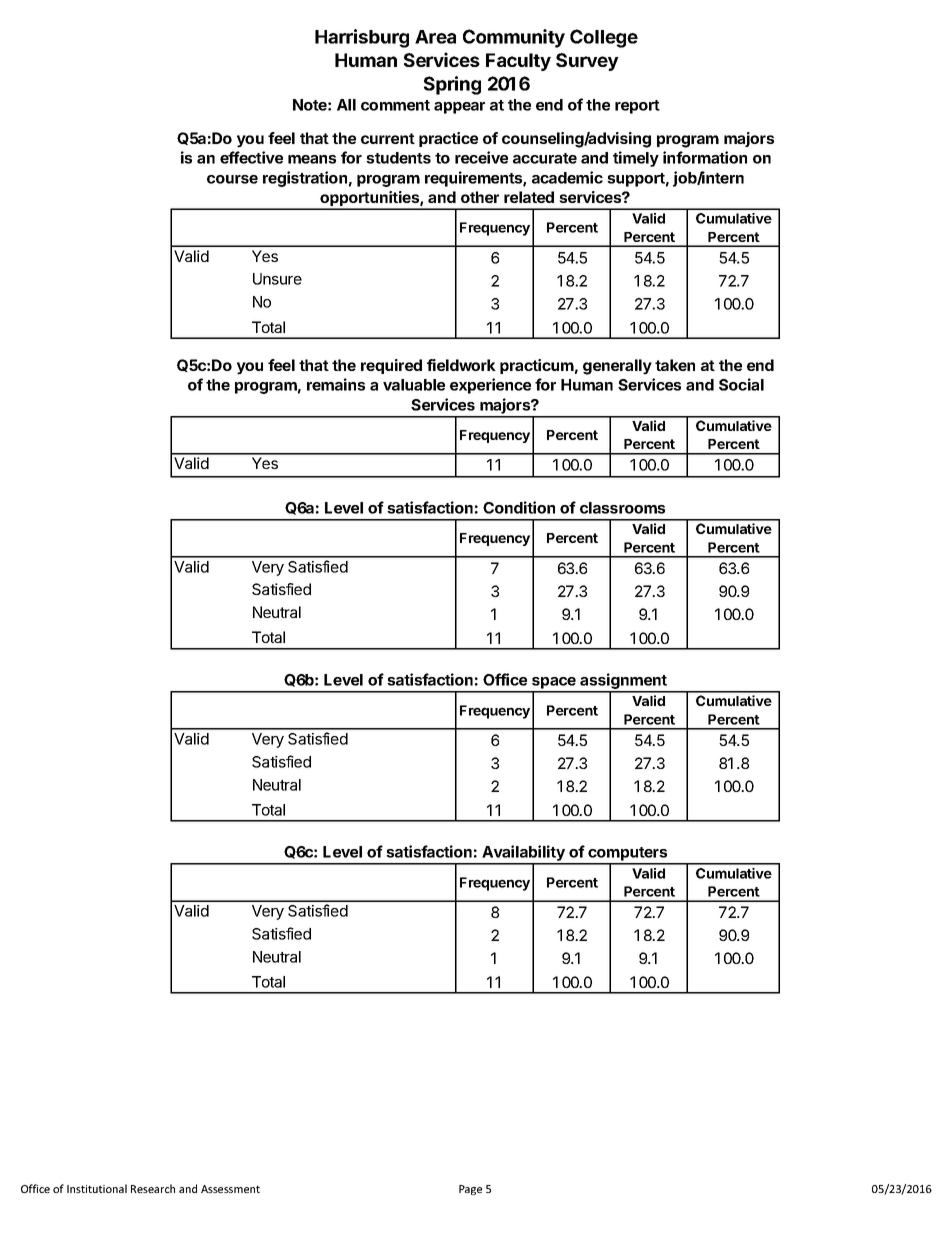  What do you see at coordinates (675, 365) in the screenshot?
I see `taken` at bounding box center [675, 365].
